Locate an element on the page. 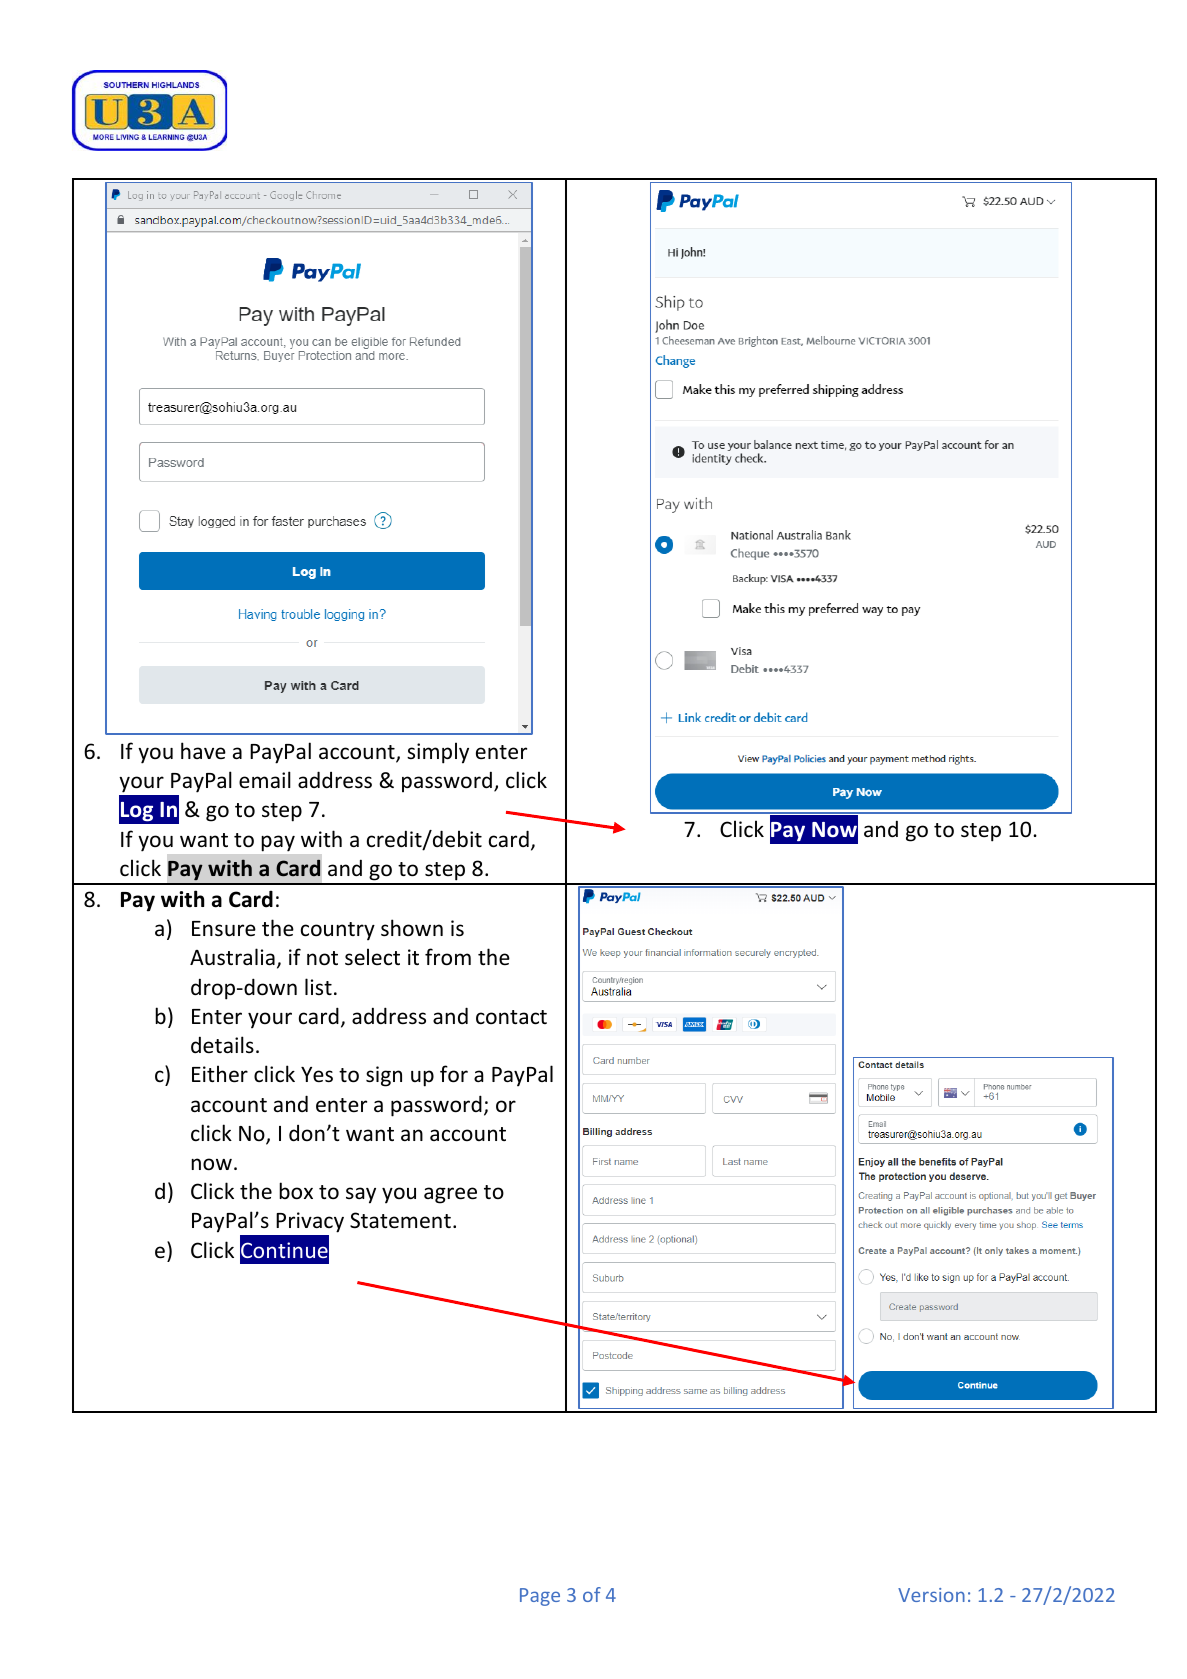 Image resolution: width=1187 pixels, height=1679 pixels. for is located at coordinates (454, 1074).
